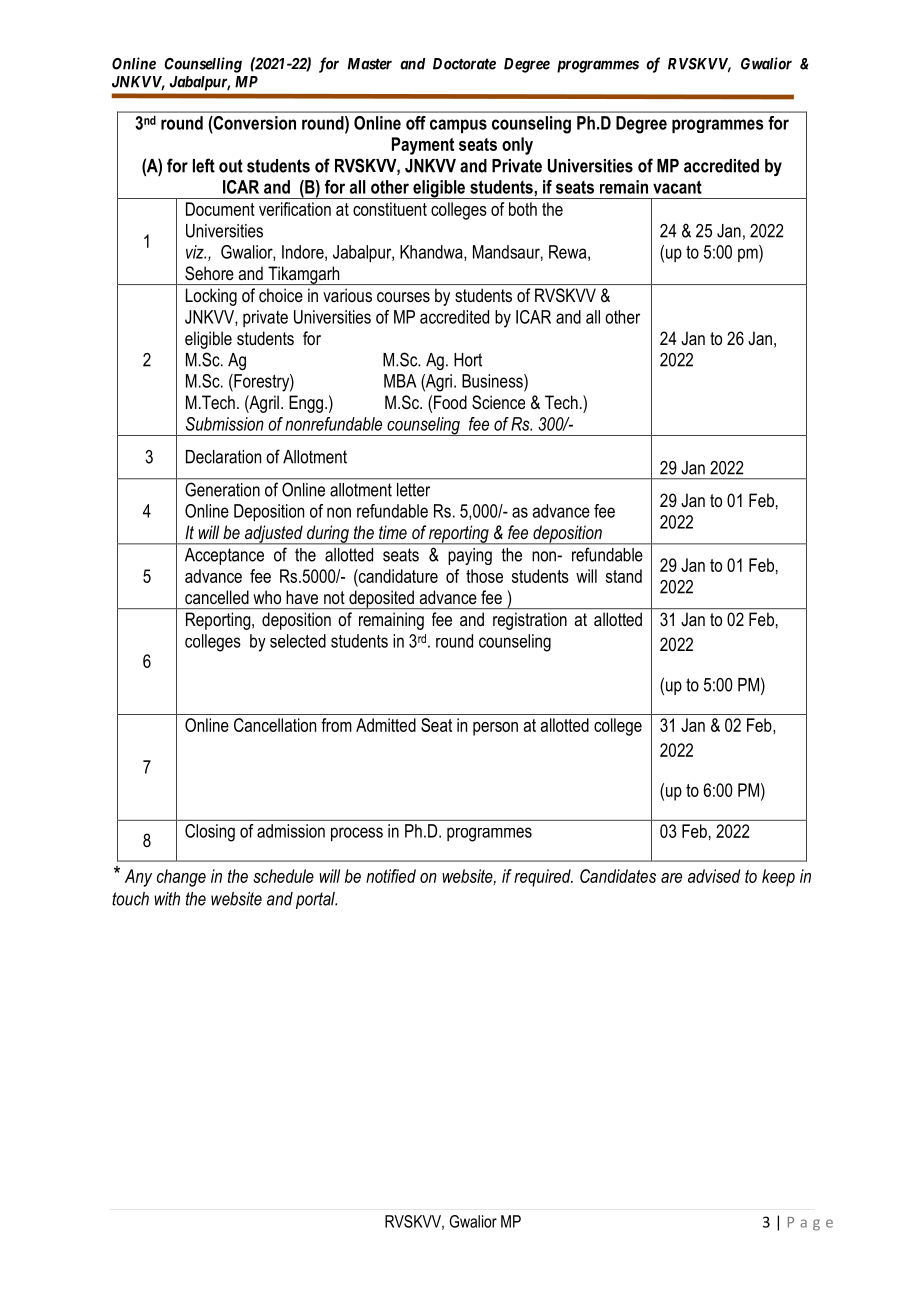  What do you see at coordinates (624, 576) in the page?
I see `stand` at bounding box center [624, 576].
